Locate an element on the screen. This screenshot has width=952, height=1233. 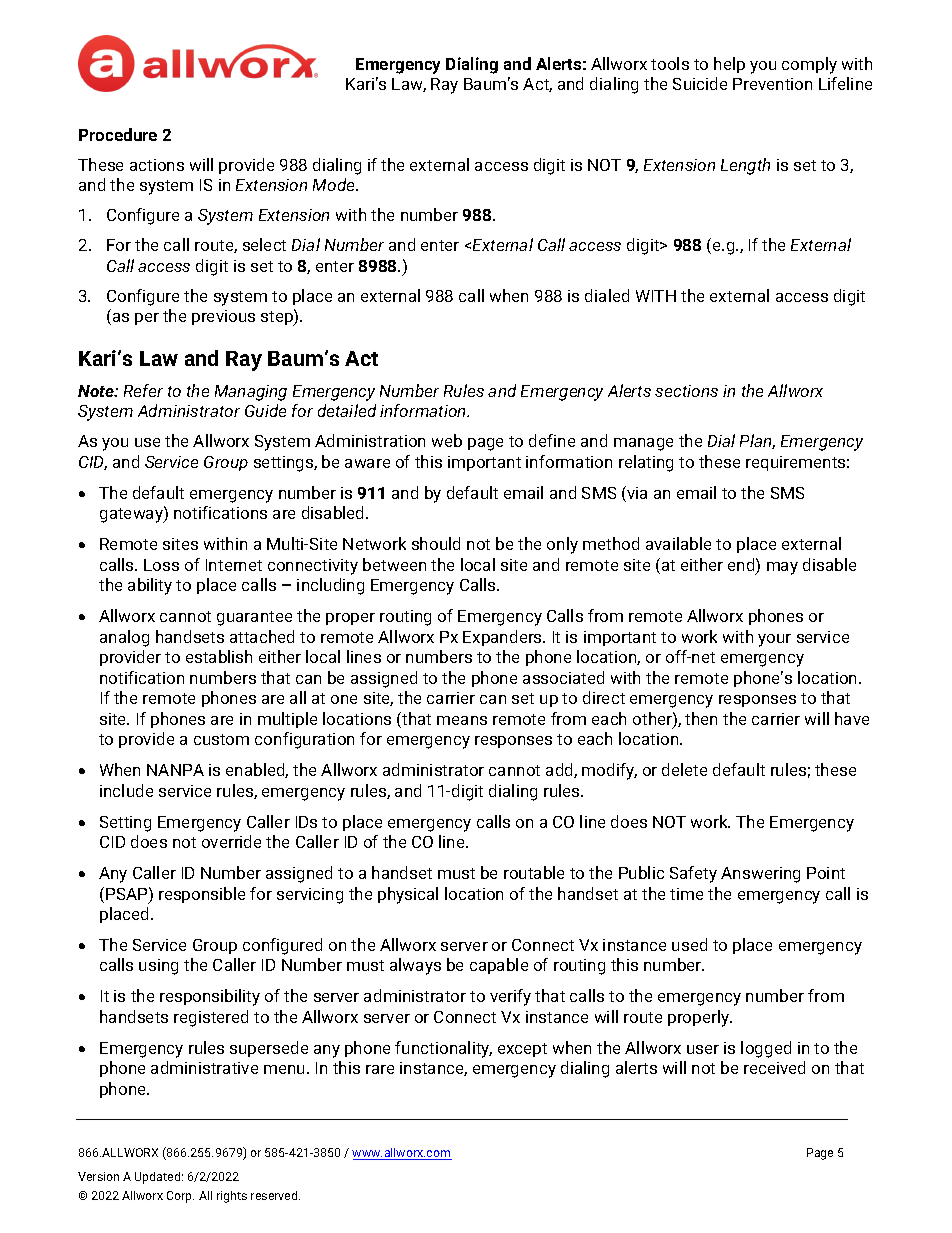
Expanders is located at coordinates (503, 638).
